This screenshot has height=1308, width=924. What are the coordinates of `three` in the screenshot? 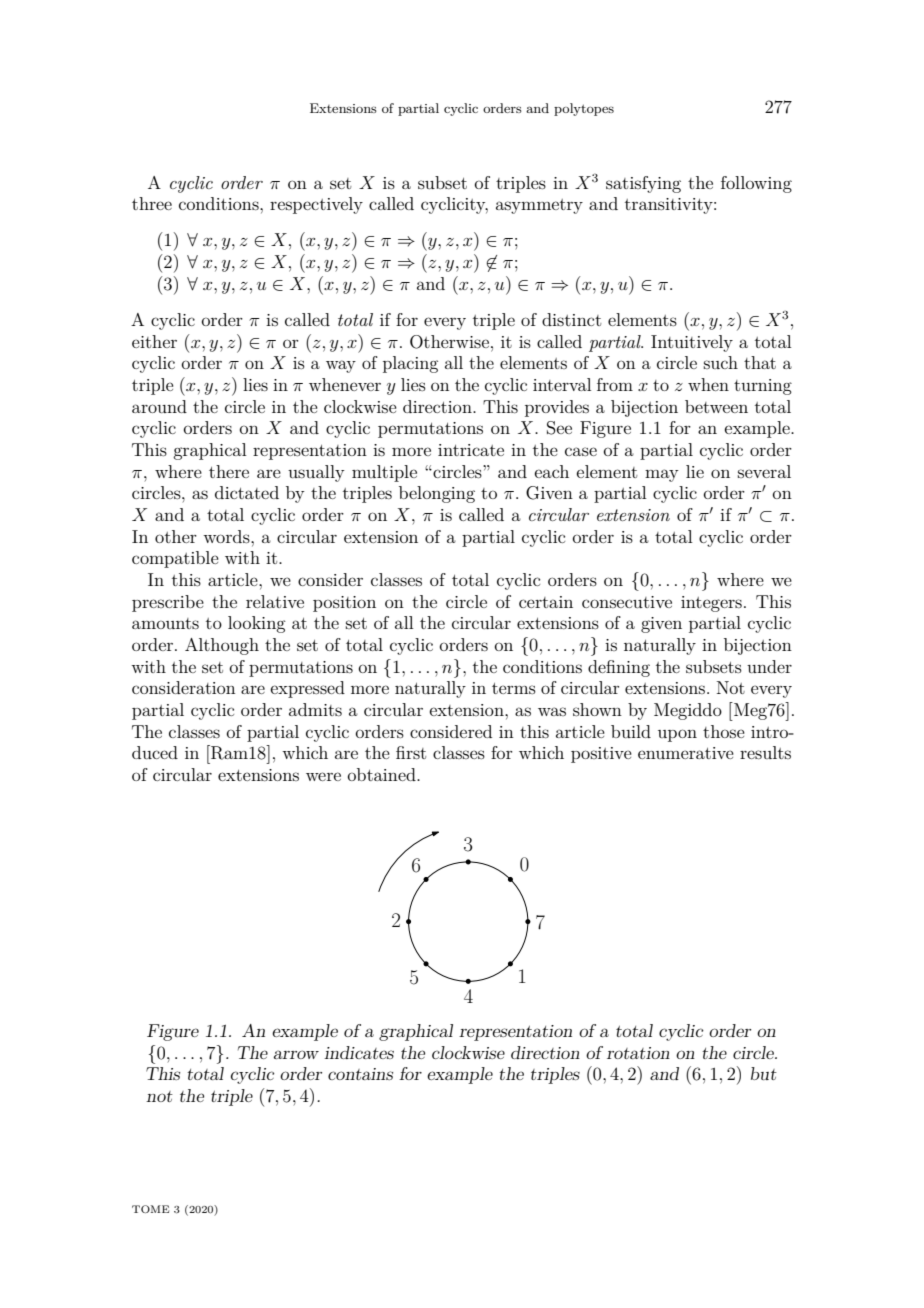 It's located at (152, 203).
